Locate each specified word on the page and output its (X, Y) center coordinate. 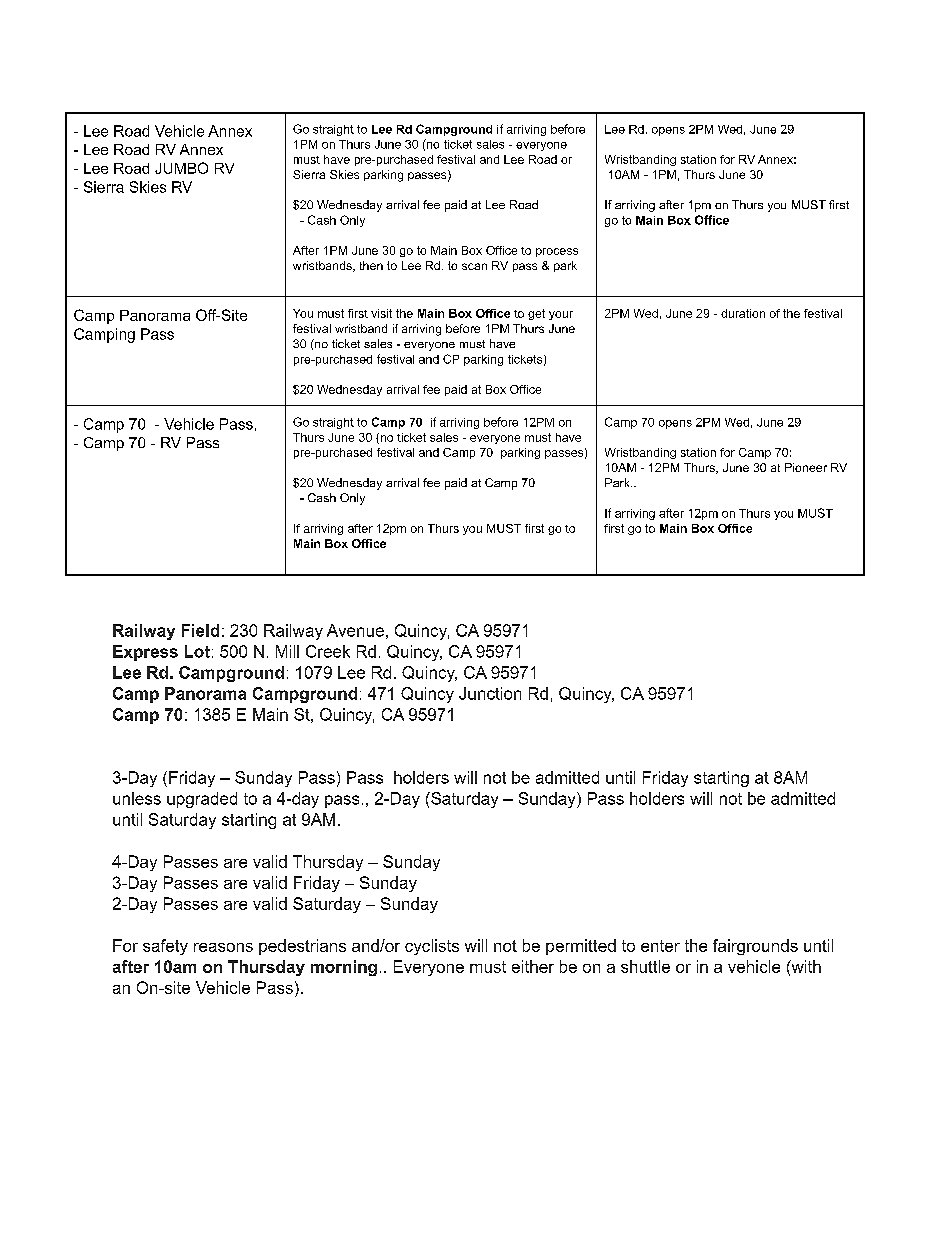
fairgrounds (755, 947)
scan (474, 266)
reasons (223, 947)
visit (381, 313)
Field (200, 630)
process (557, 252)
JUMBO (181, 168)
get (536, 314)
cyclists (432, 947)
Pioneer (806, 467)
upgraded (202, 800)
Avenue (355, 630)
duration (743, 313)
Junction (490, 693)
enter (660, 946)
